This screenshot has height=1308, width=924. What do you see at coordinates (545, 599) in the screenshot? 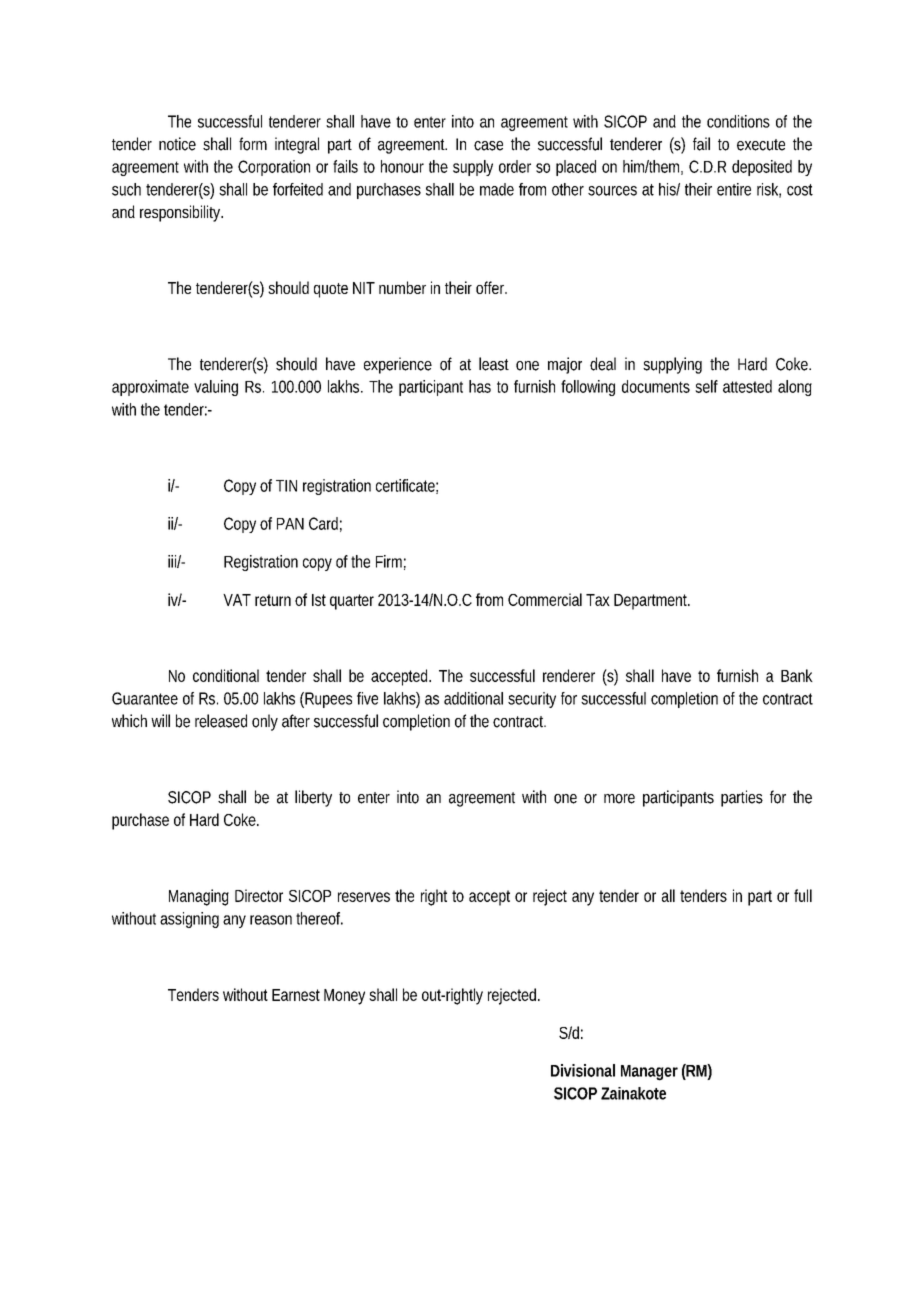
I see `Commercial` at bounding box center [545, 599].
